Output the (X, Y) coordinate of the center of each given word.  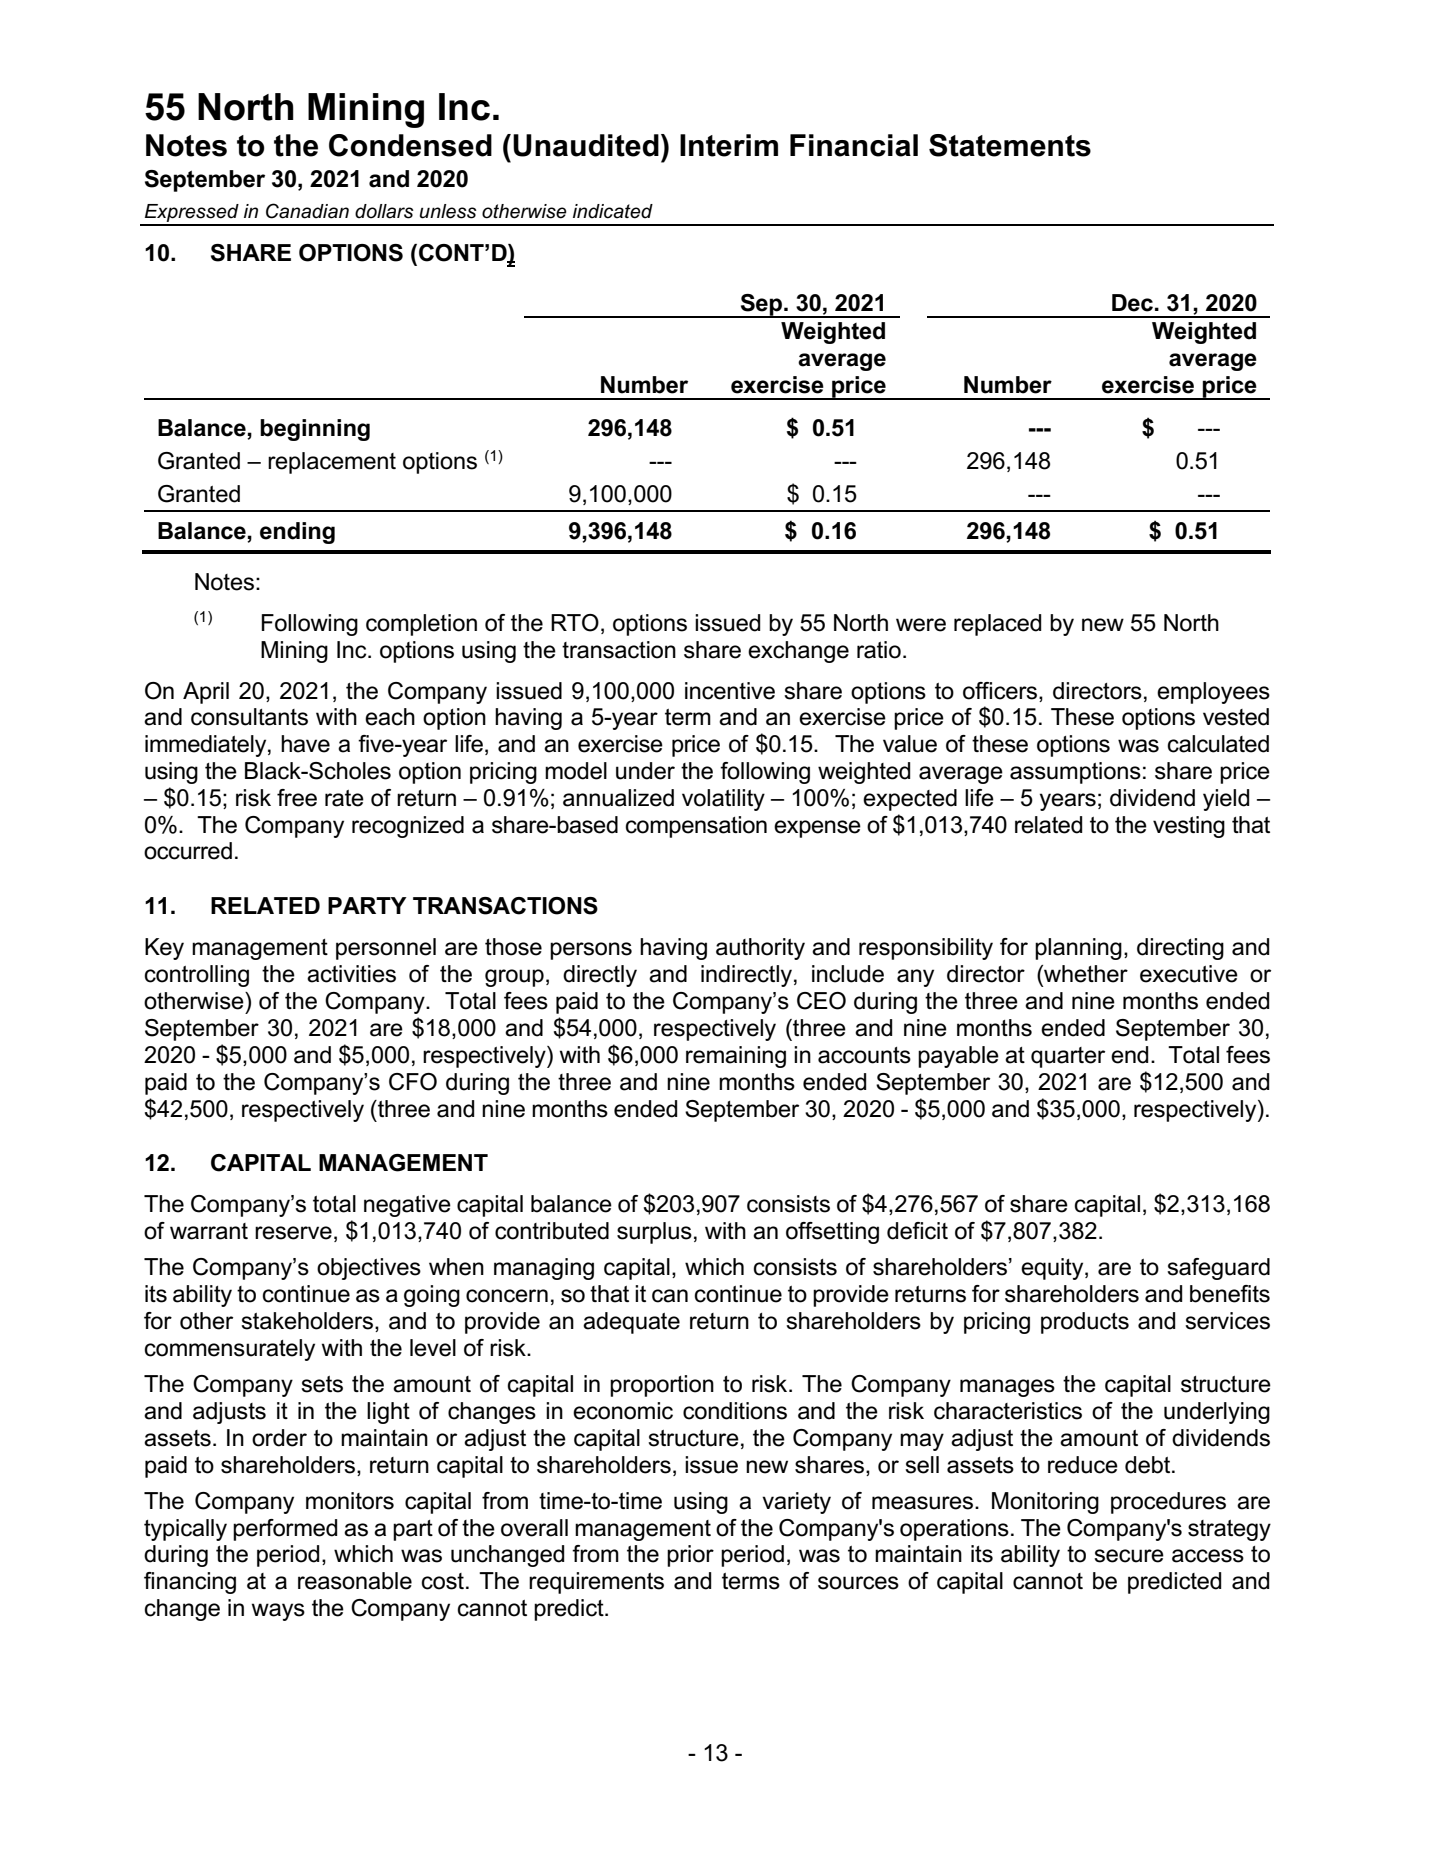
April (206, 693)
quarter (1068, 1057)
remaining (736, 1057)
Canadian (307, 211)
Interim (729, 145)
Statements (1010, 145)
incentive (730, 691)
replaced (997, 625)
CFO (413, 1082)
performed (285, 1530)
